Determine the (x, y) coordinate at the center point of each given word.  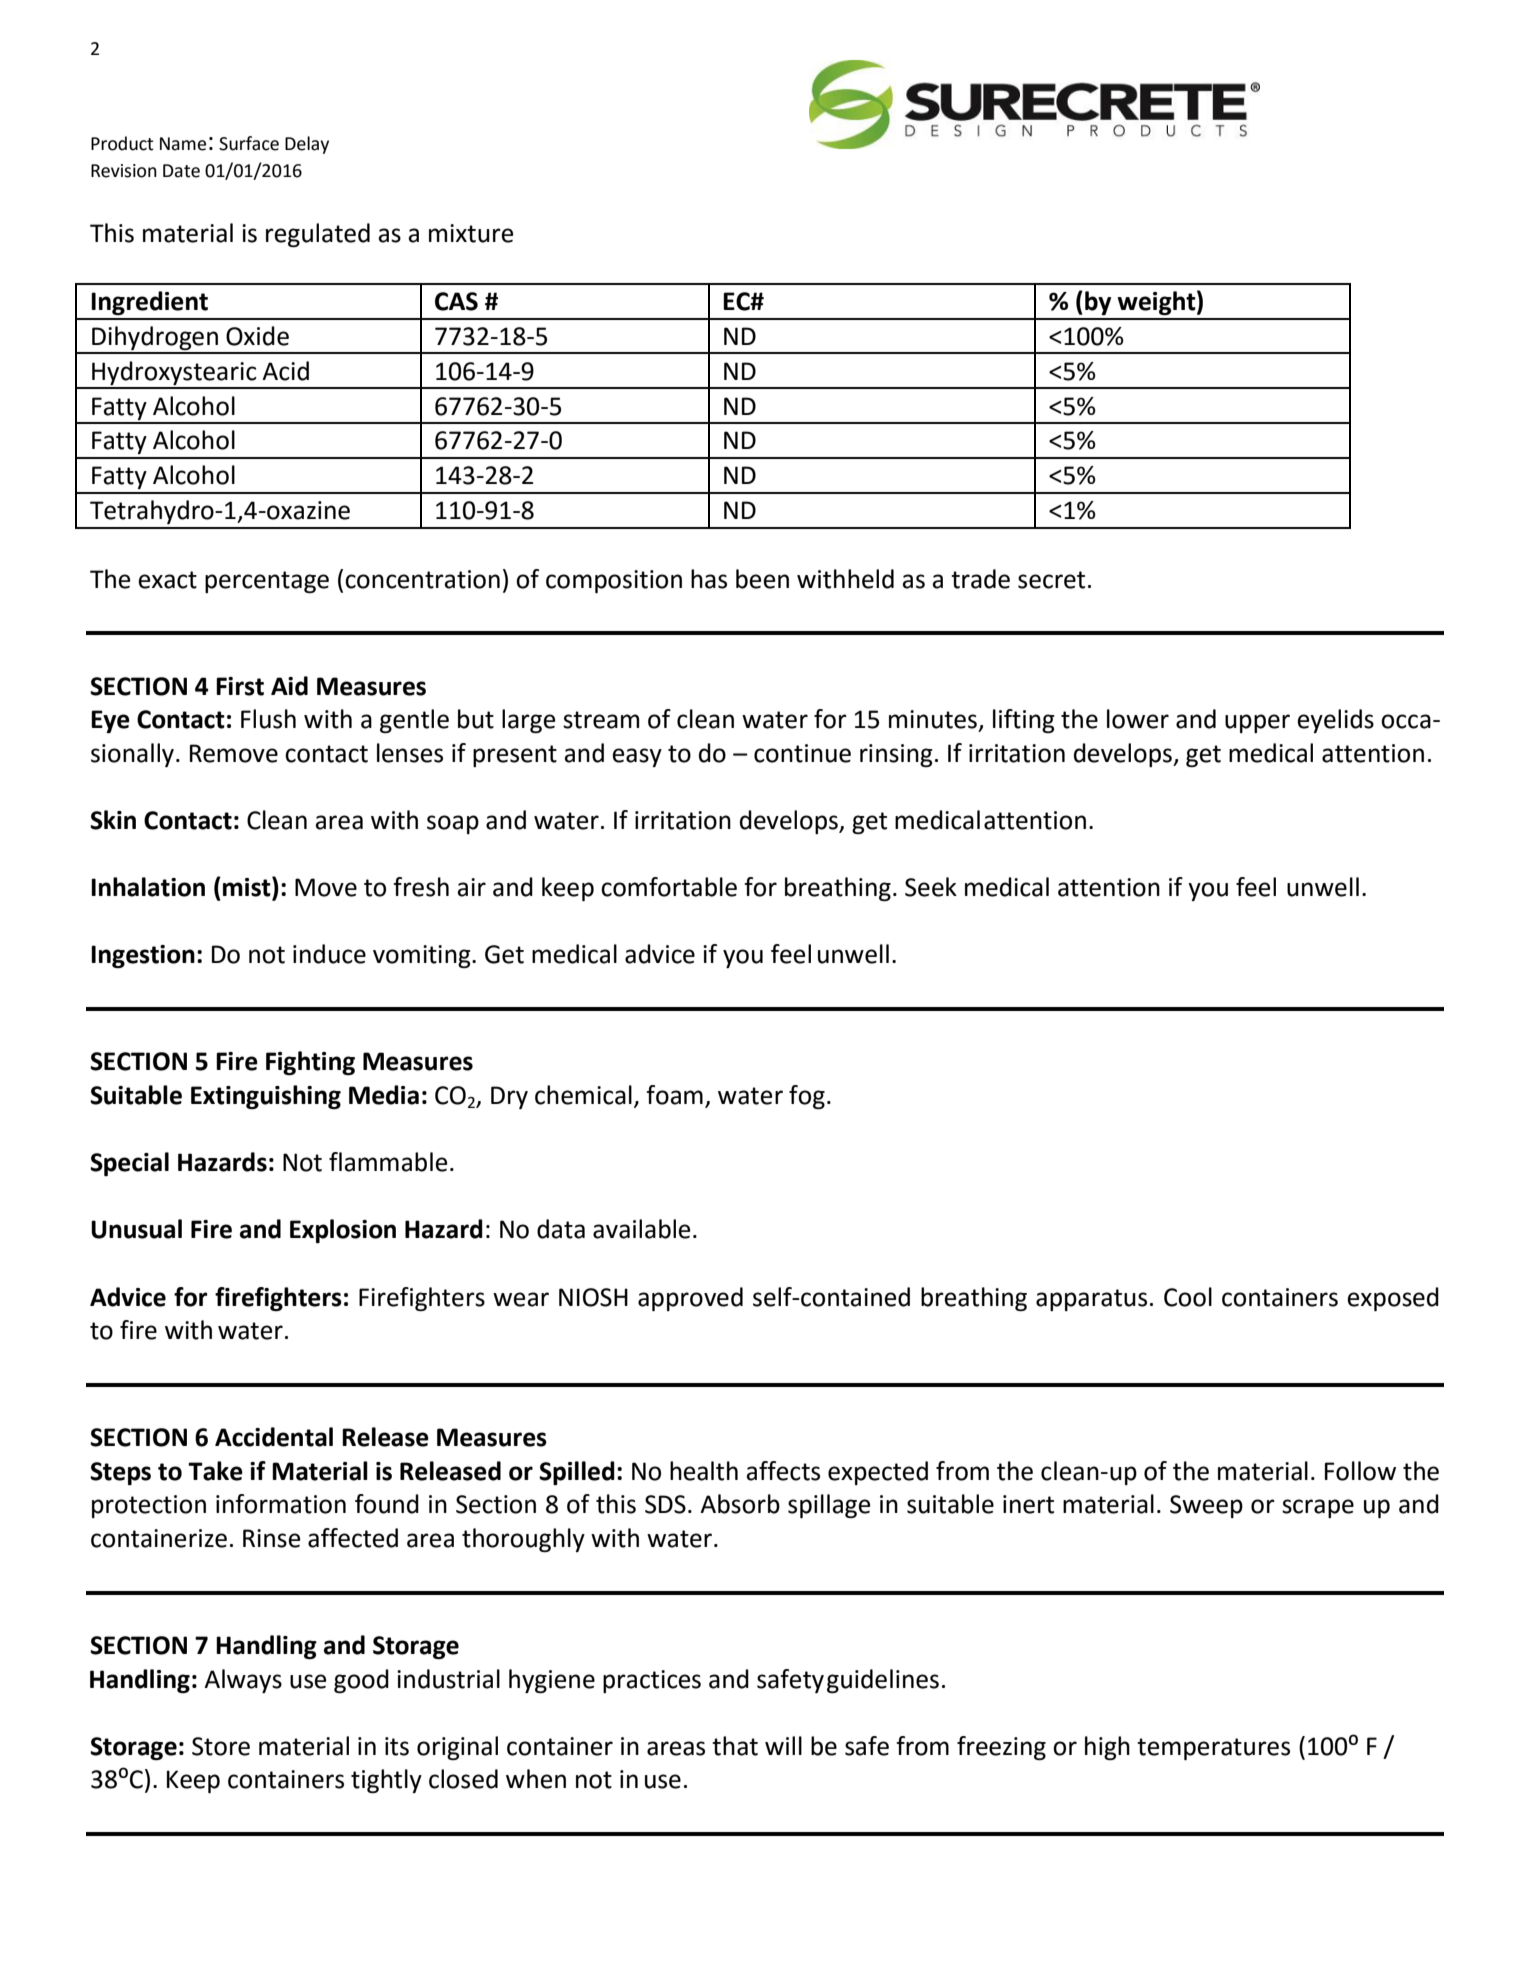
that (735, 1746)
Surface (249, 143)
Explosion (343, 1231)
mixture (471, 233)
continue (802, 753)
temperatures (1213, 1749)
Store (221, 1746)
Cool (1188, 1297)
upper (1257, 723)
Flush (268, 719)
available (641, 1229)
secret (1051, 580)
